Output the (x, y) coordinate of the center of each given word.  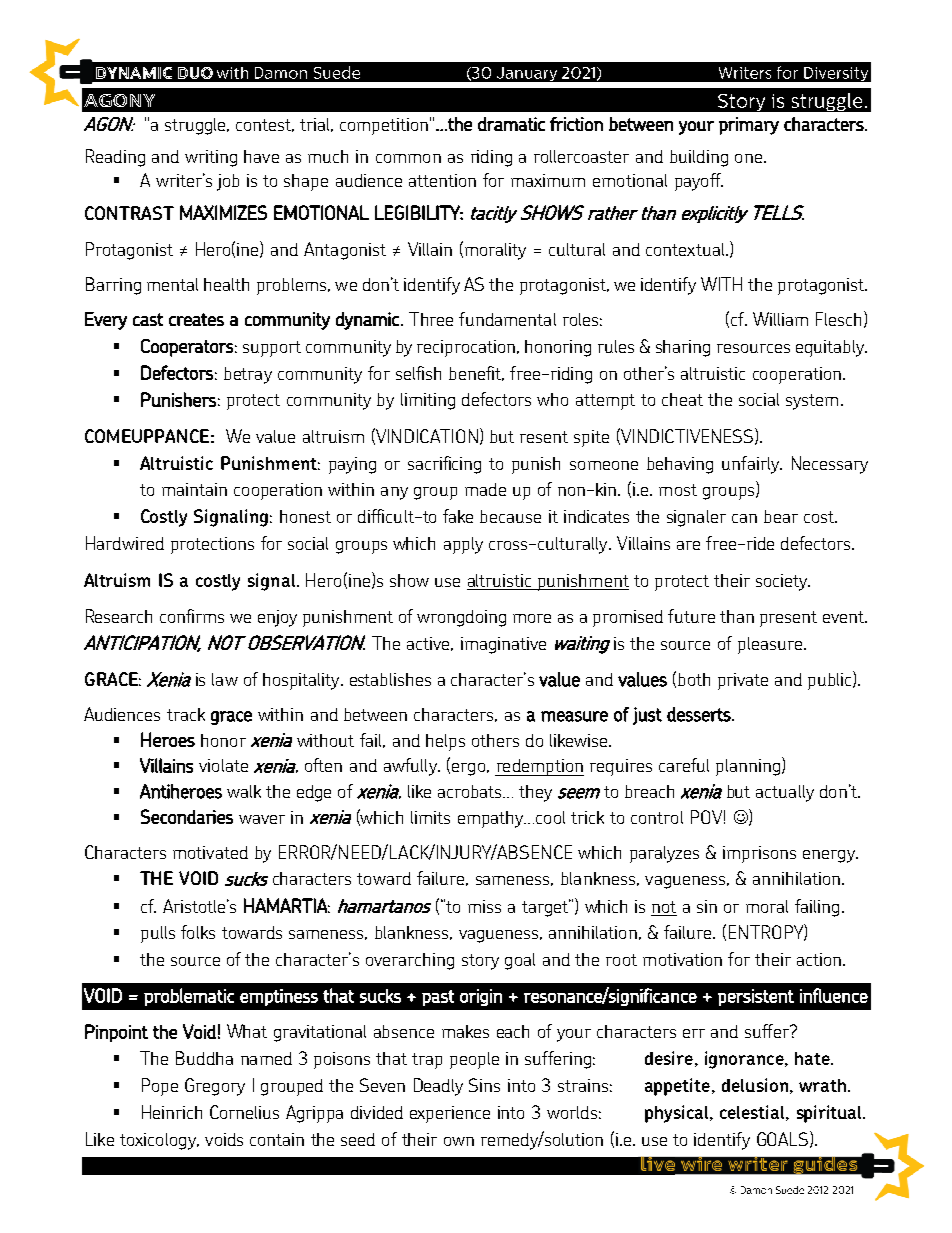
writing (211, 158)
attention (442, 180)
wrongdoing (461, 618)
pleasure (770, 645)
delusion (755, 1085)
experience (450, 1114)
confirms (192, 616)
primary (749, 126)
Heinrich (172, 1112)
